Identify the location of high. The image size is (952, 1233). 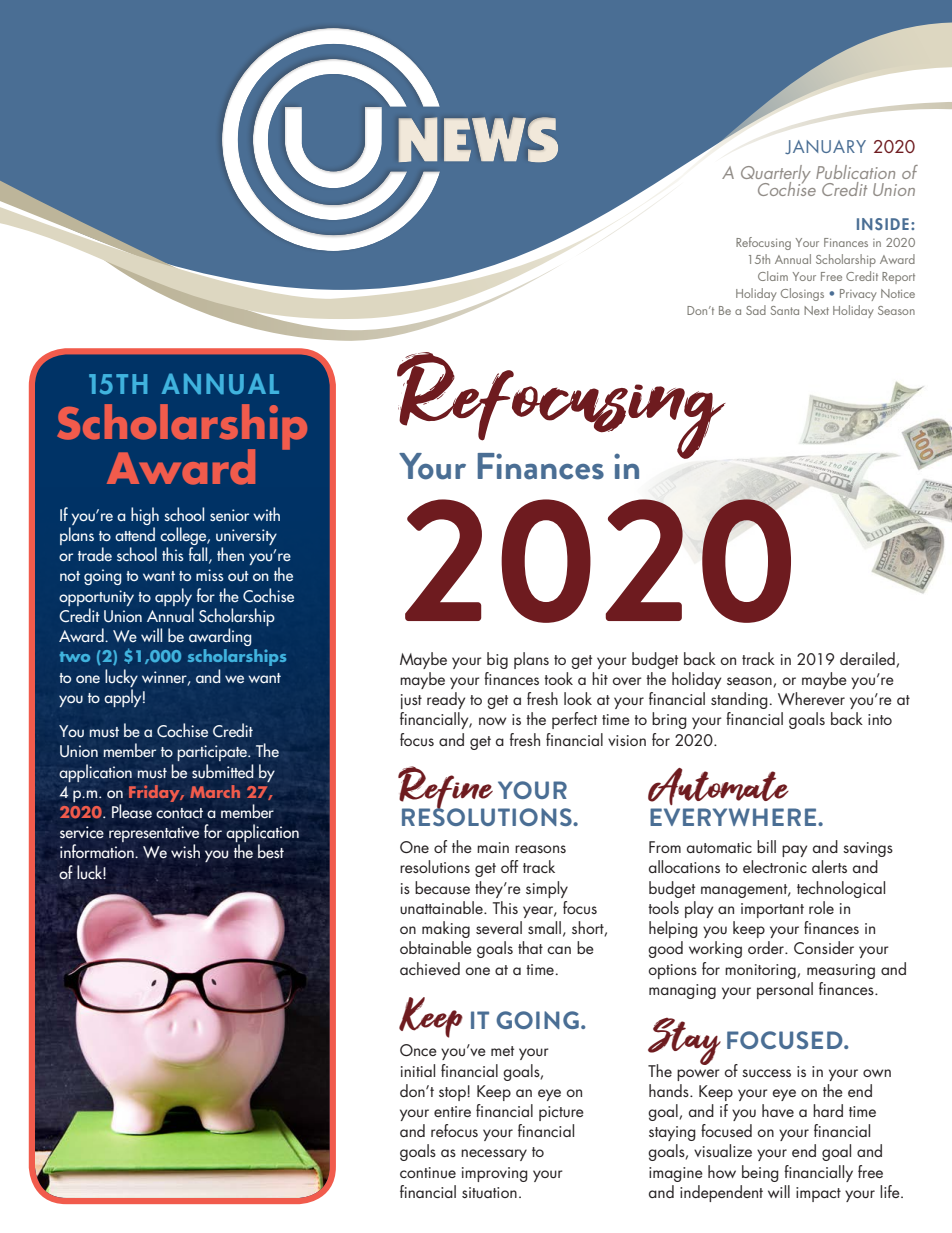
(145, 516).
